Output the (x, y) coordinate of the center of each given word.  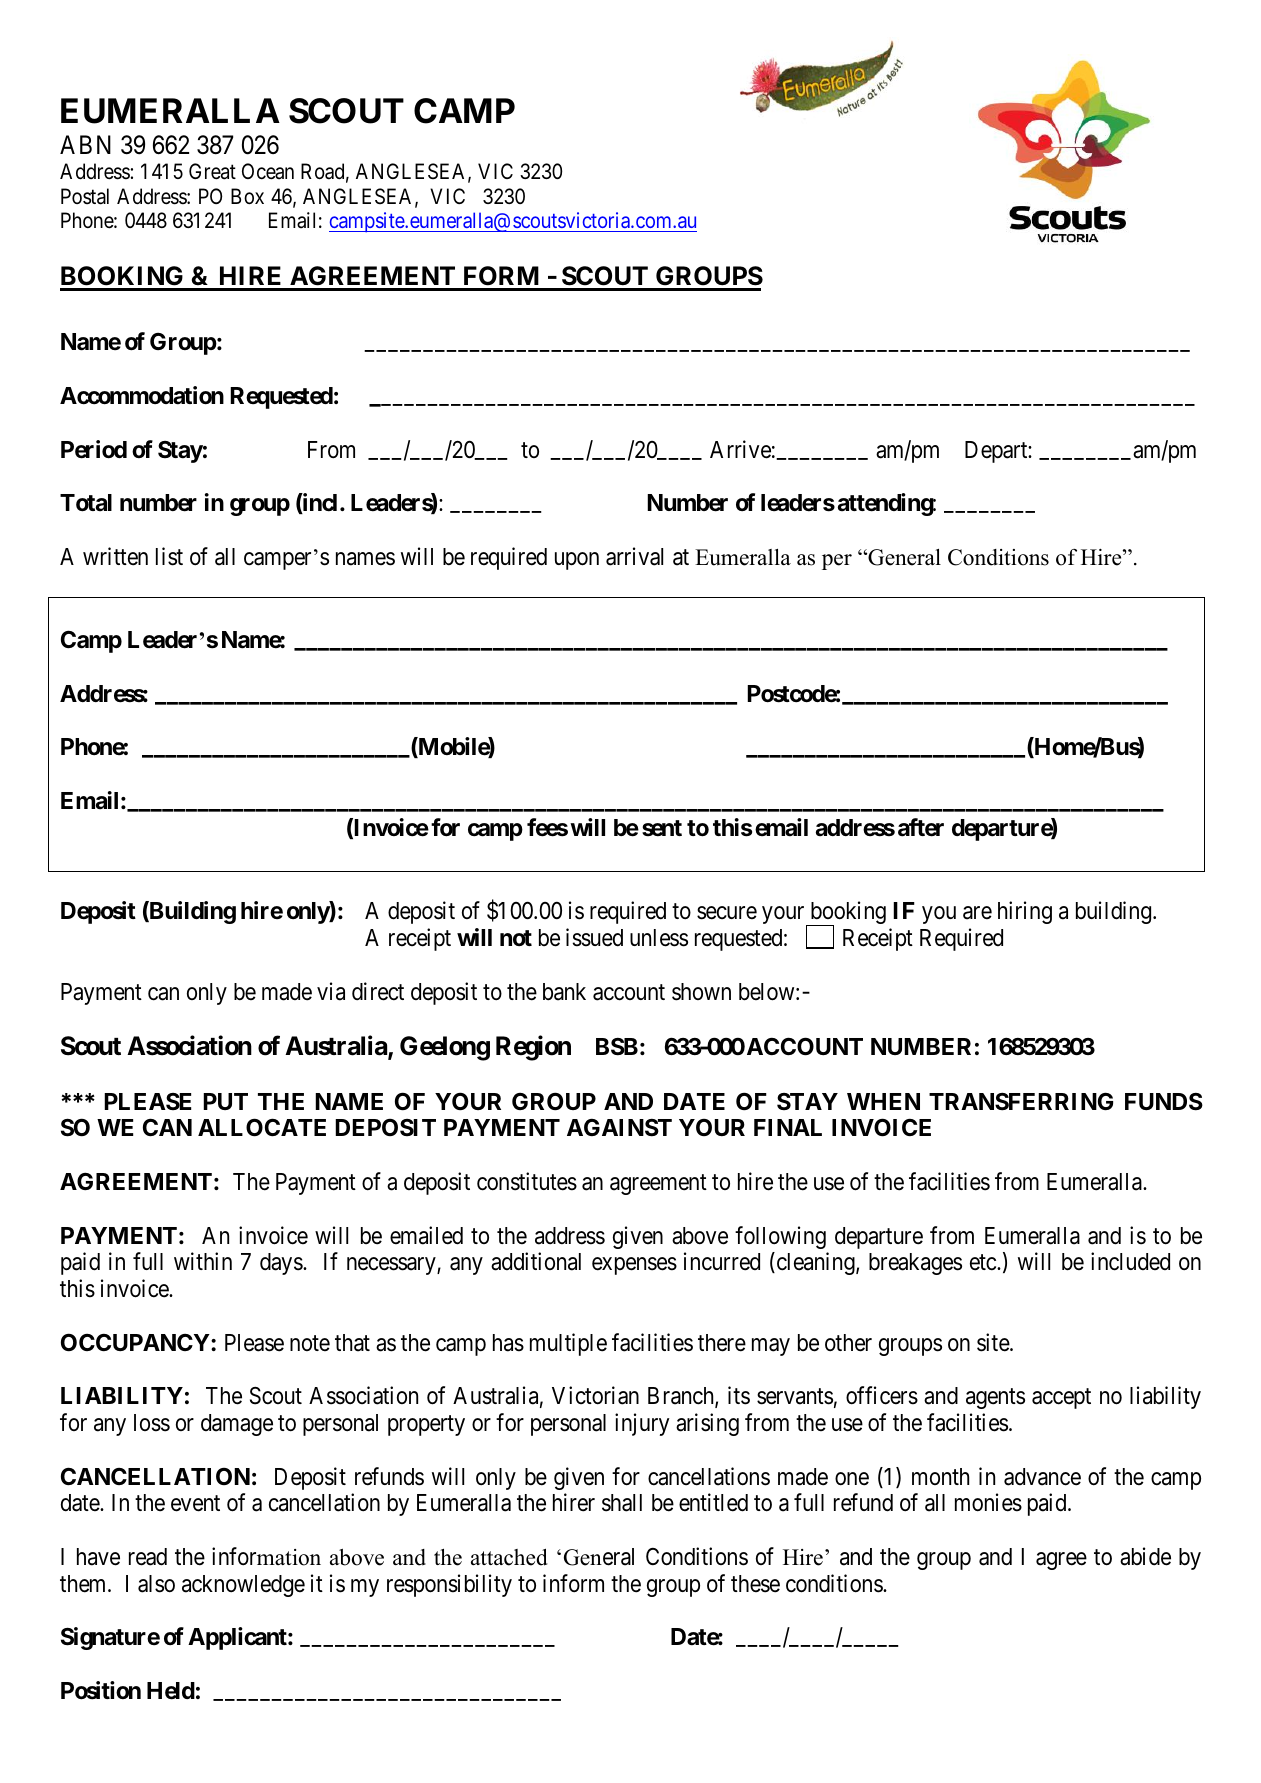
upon (577, 561)
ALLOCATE (262, 1127)
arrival (634, 556)
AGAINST (619, 1128)
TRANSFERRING (1021, 1101)
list (169, 556)
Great (212, 171)
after (921, 827)
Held (171, 1691)
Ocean (268, 171)
